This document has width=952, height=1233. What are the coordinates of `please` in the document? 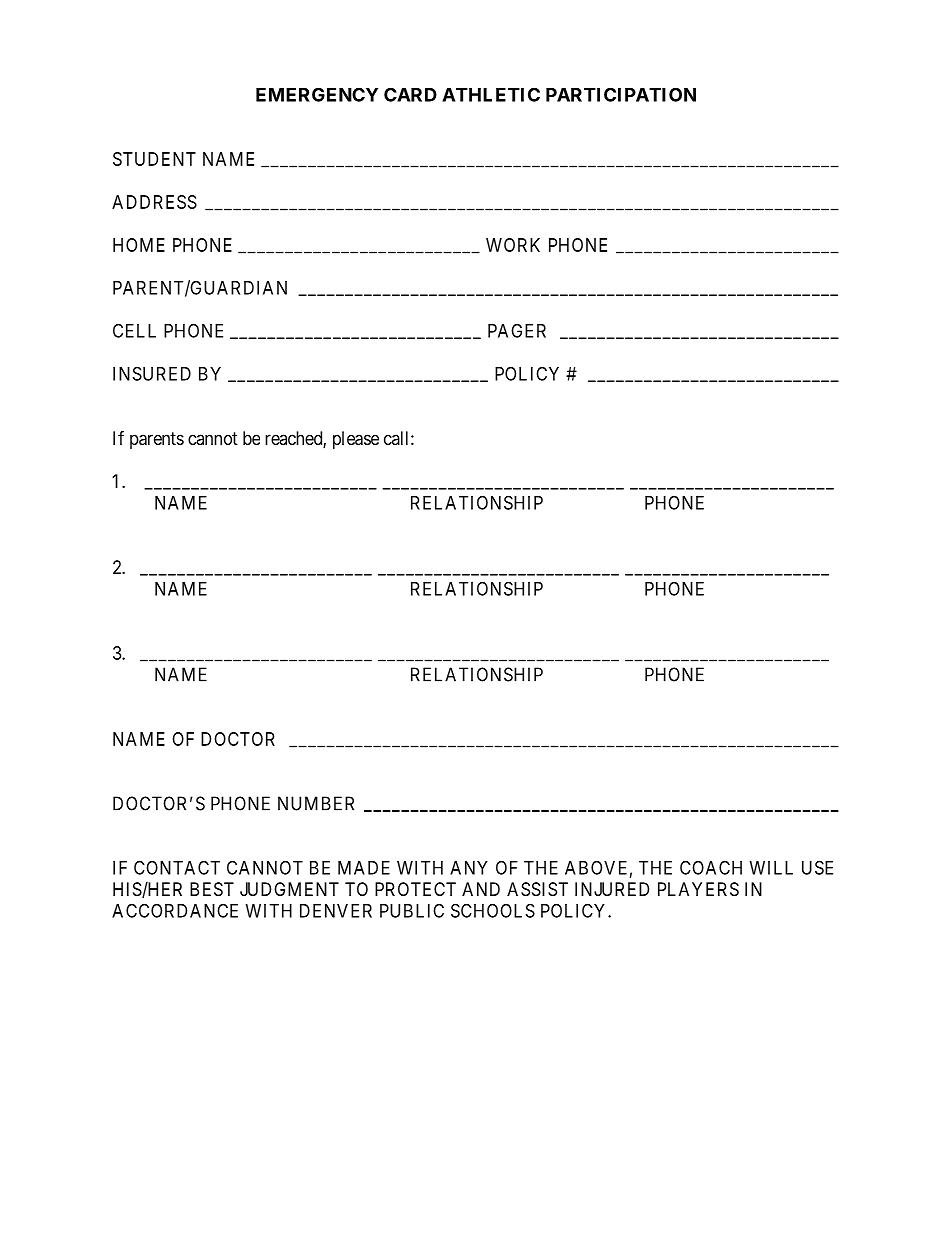 It's located at (356, 440).
